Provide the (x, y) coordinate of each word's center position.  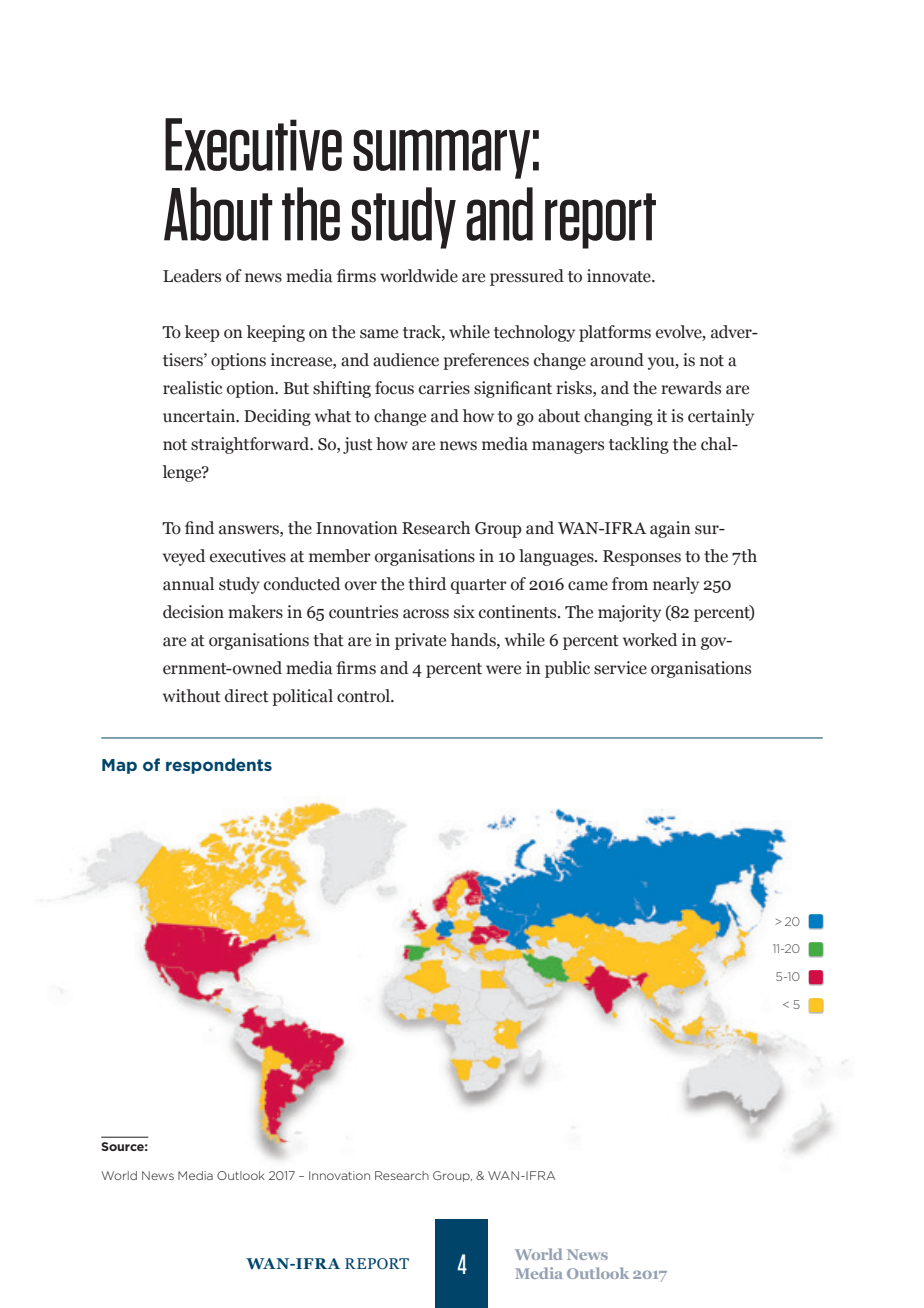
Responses (642, 558)
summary (441, 154)
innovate (620, 276)
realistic (193, 388)
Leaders (192, 276)
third (427, 584)
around (617, 360)
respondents (219, 766)
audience (406, 360)
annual (188, 584)
